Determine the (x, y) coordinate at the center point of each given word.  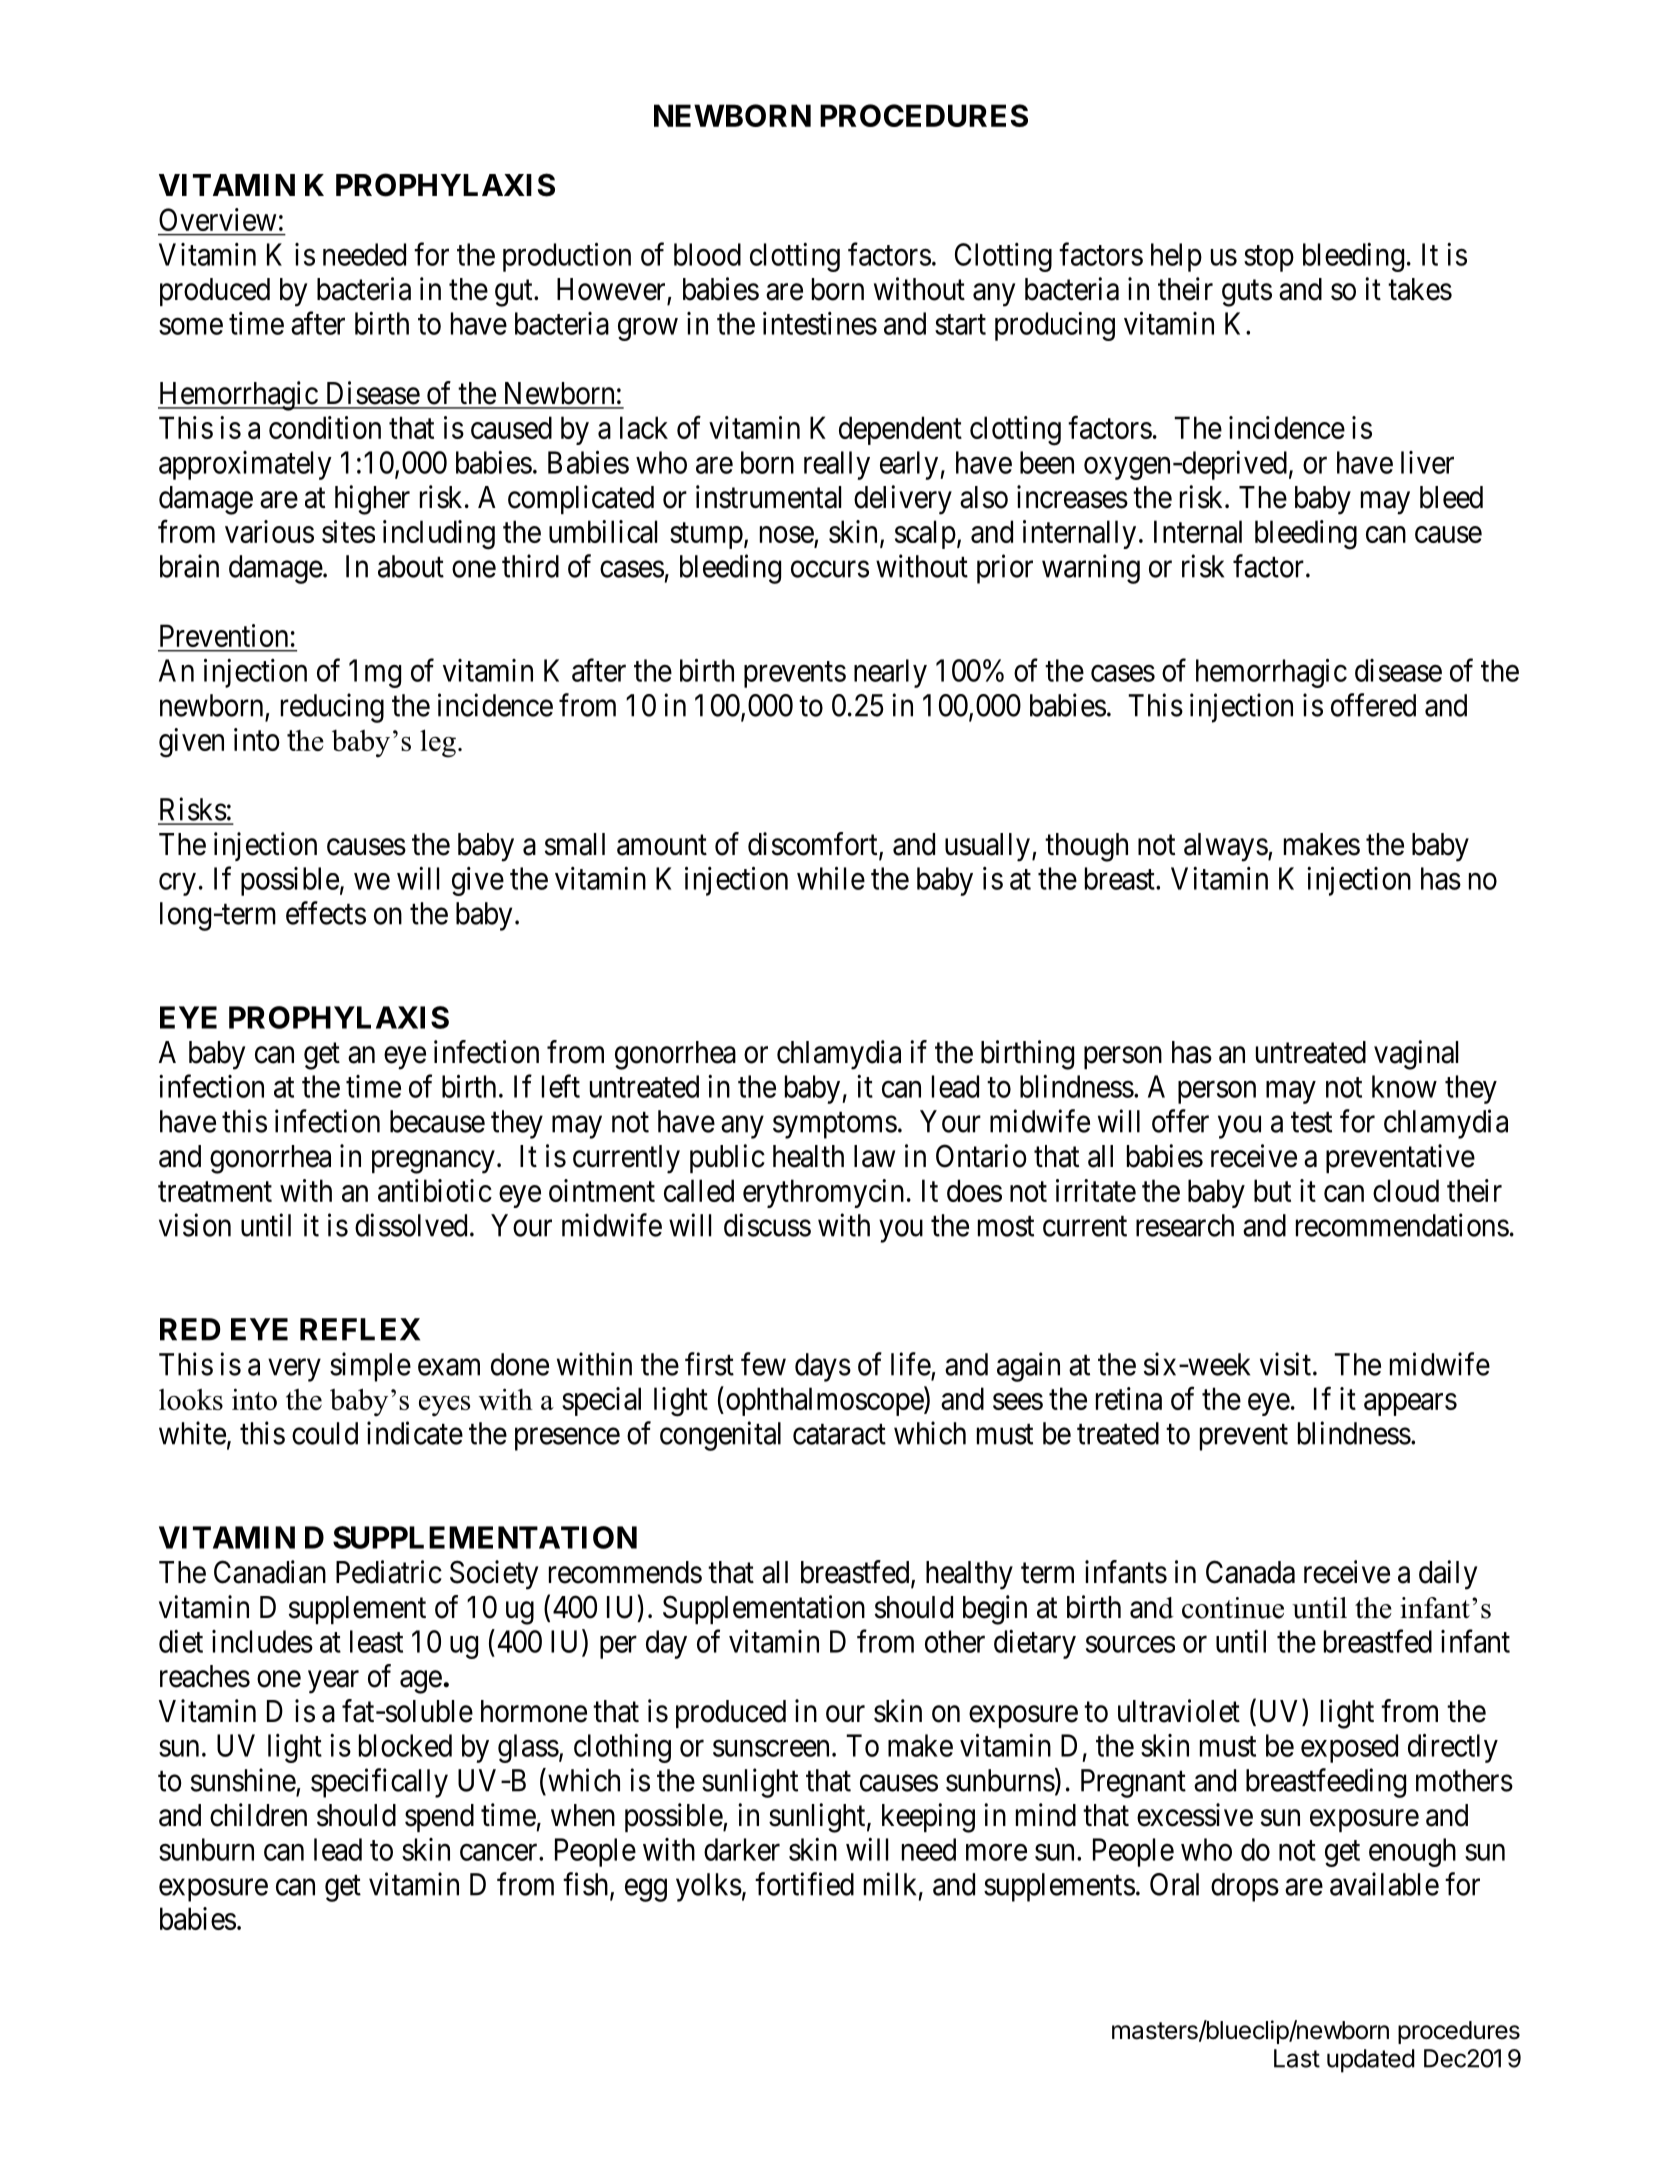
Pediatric (389, 1572)
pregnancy (433, 1162)
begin (995, 1610)
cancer (500, 1852)
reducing (332, 708)
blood (707, 254)
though (1086, 847)
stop (1269, 259)
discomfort (814, 845)
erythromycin (823, 1193)
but (1272, 1190)
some (191, 326)
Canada (1250, 1572)
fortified (804, 1884)
